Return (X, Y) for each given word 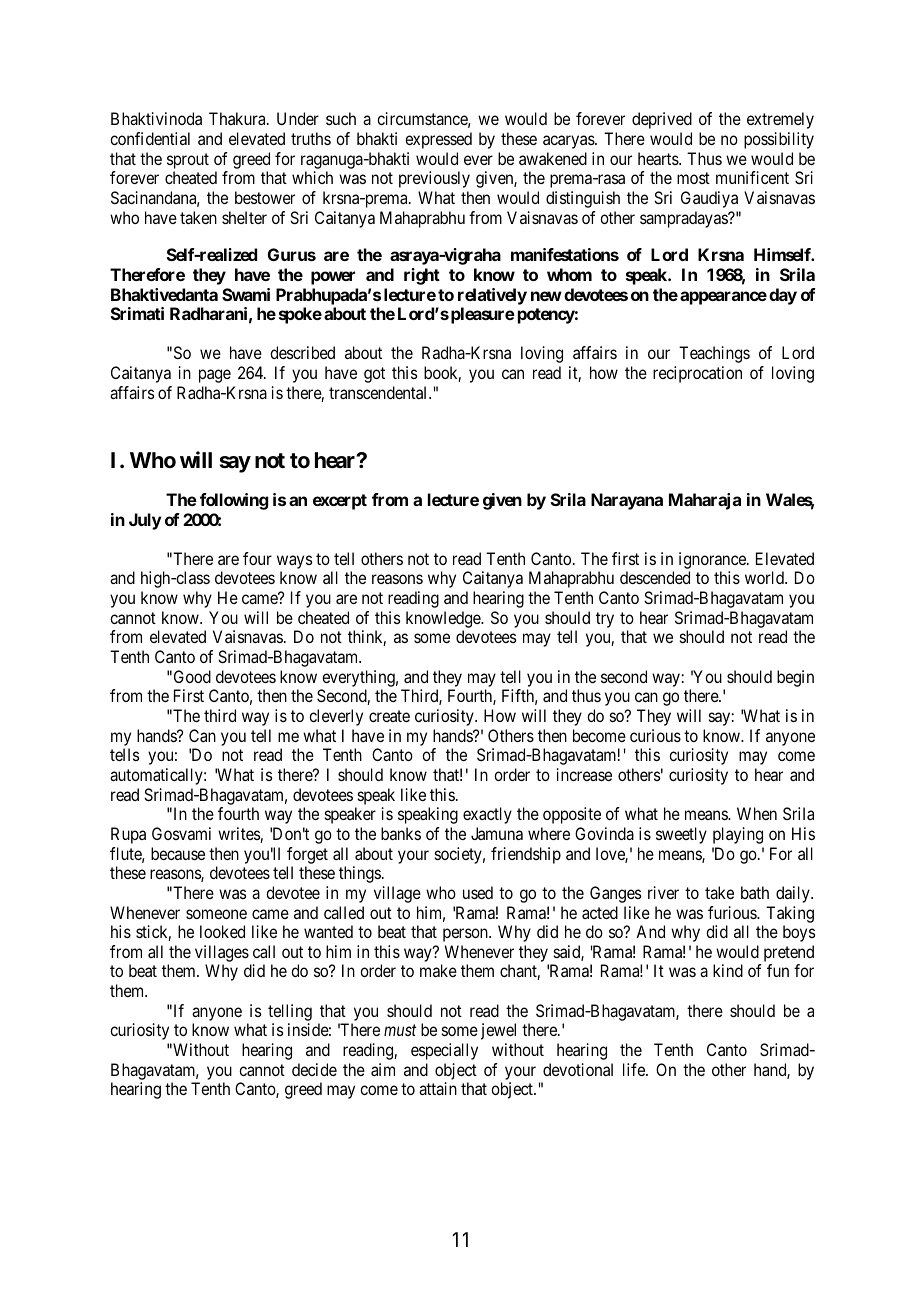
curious (655, 735)
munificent (752, 177)
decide (314, 1069)
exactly (487, 815)
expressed (438, 140)
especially (444, 1051)
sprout (188, 161)
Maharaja (705, 501)
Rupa (128, 835)
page (215, 376)
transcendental (379, 392)
